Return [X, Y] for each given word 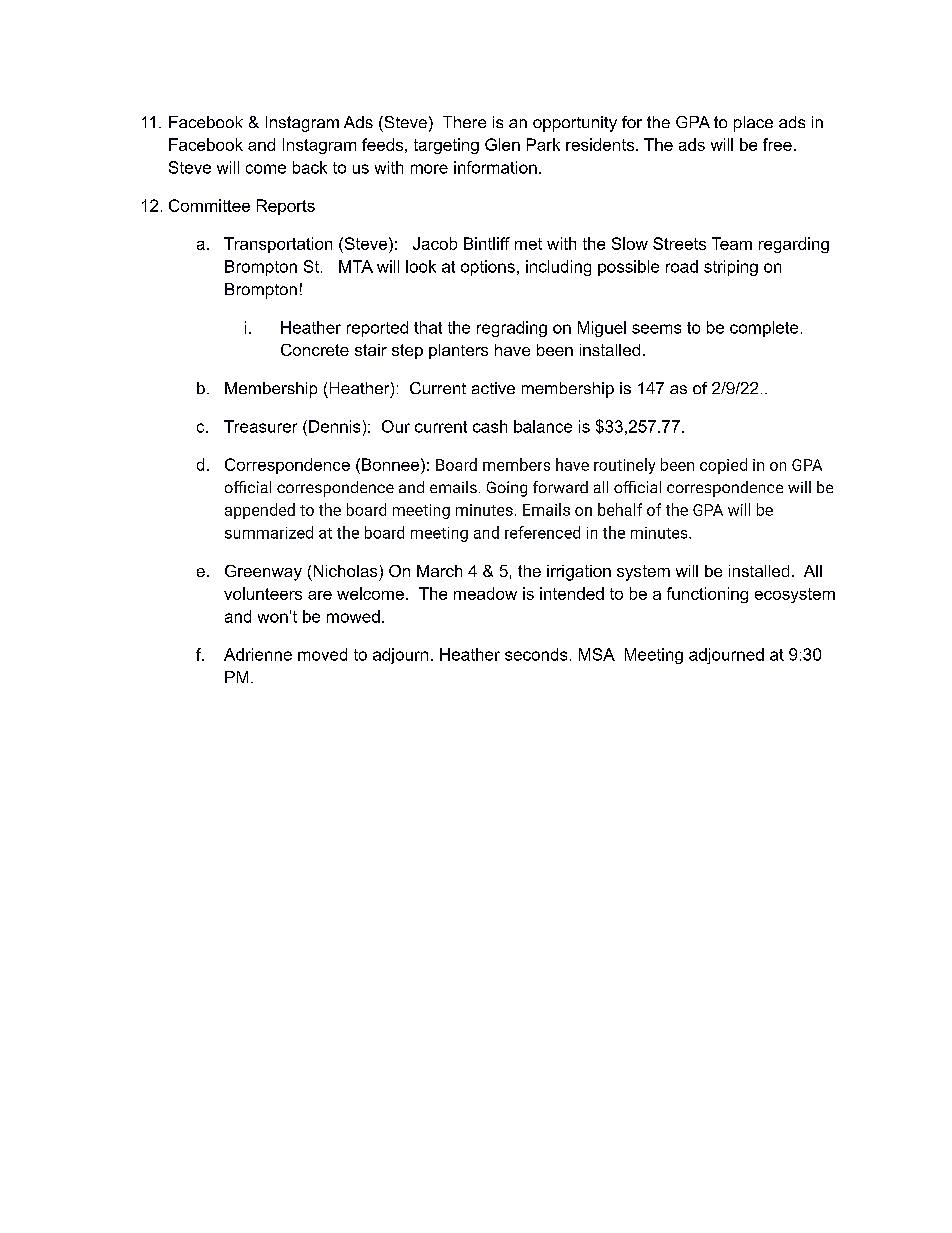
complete [764, 329]
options [488, 268]
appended [260, 511]
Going [507, 489]
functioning [707, 595]
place [753, 124]
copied [723, 466]
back [310, 167]
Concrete [315, 350]
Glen [502, 144]
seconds [536, 654]
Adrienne [258, 654]
